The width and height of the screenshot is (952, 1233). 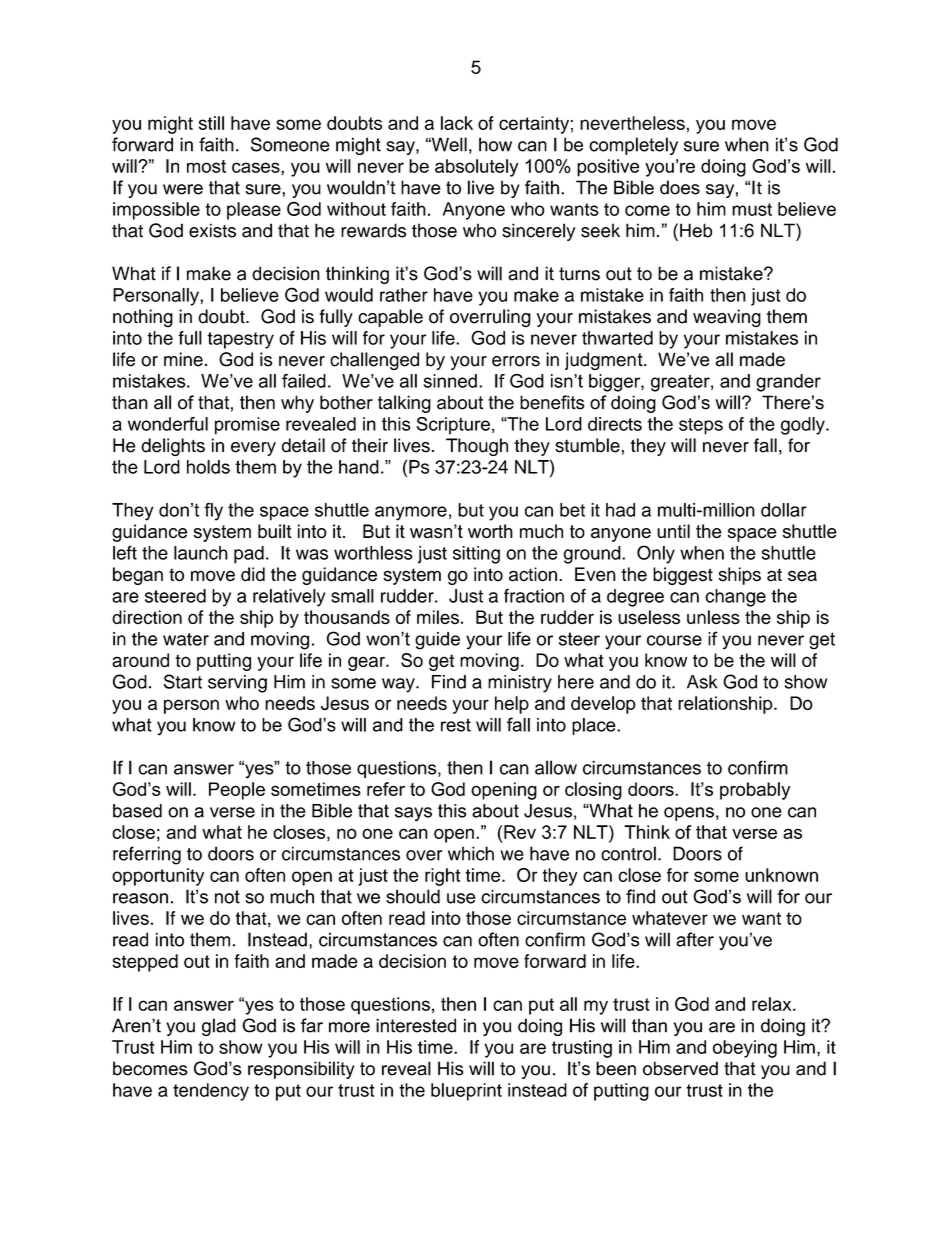 I want to click on obeying, so click(x=745, y=1049).
